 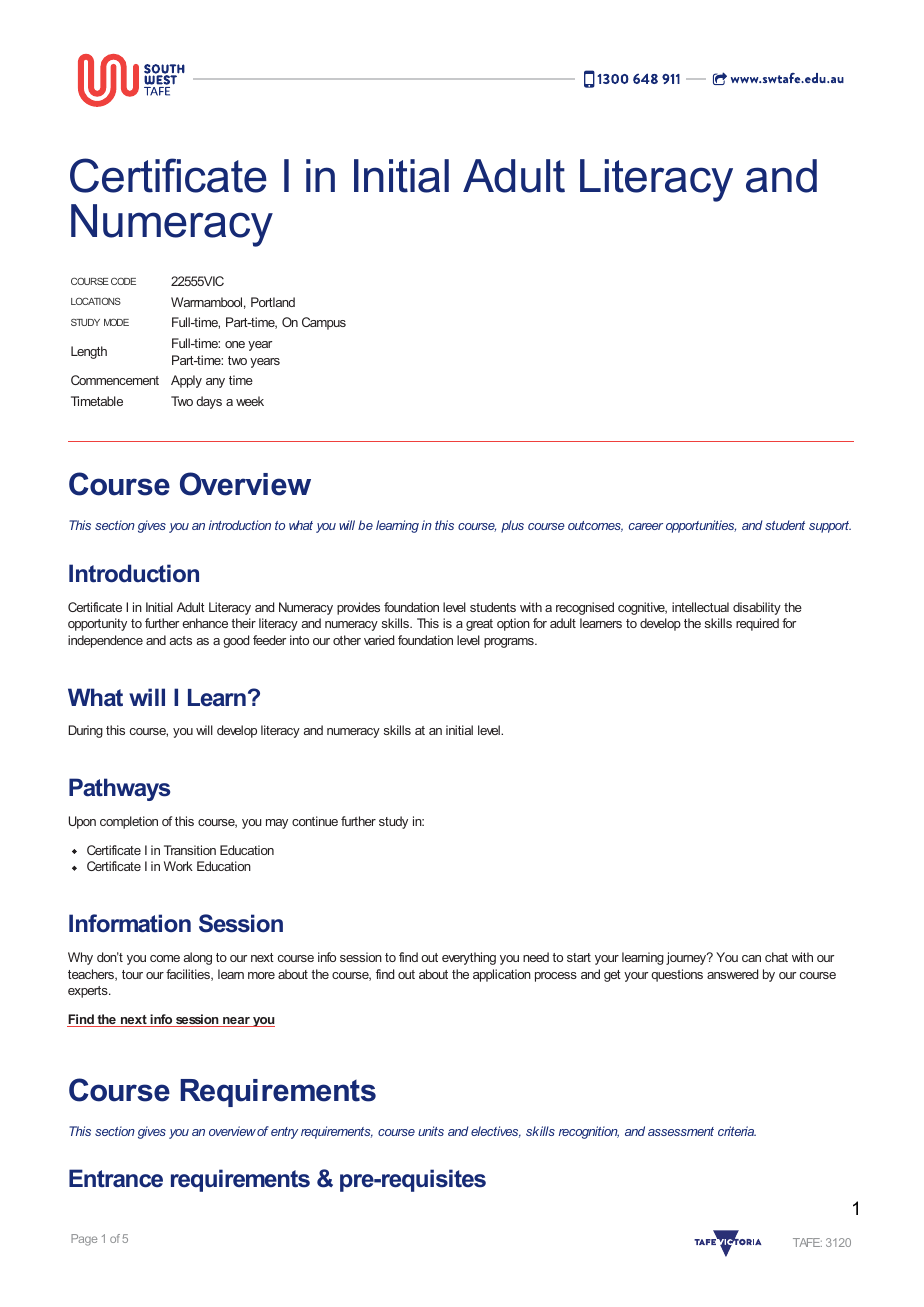 What do you see at coordinates (757, 624) in the page?
I see `required` at bounding box center [757, 624].
